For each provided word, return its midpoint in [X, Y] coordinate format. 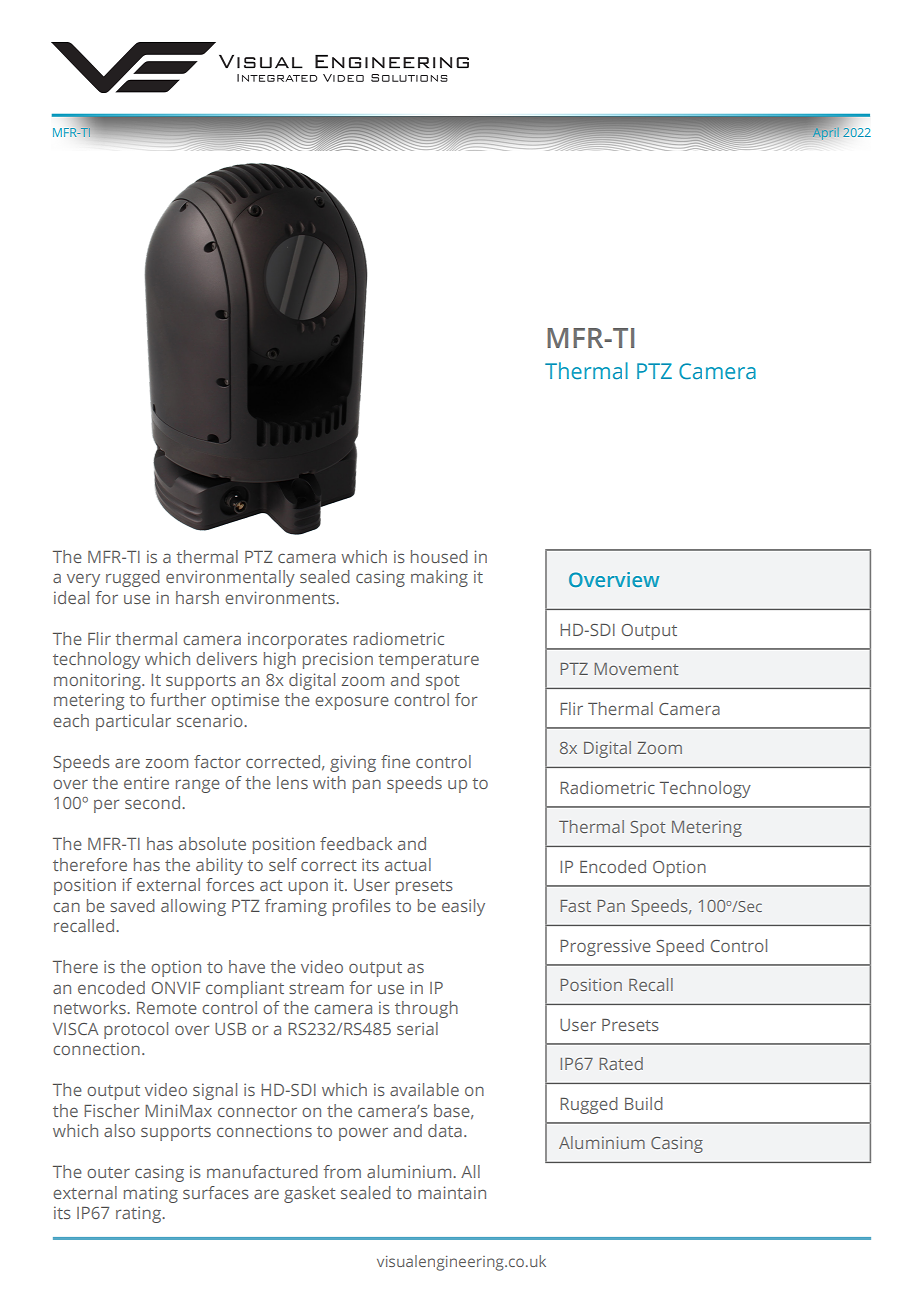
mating [151, 1194]
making [439, 578]
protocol [136, 1030]
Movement [636, 669]
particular [133, 722]
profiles [362, 907]
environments [281, 597]
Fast [576, 906]
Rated [621, 1063]
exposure [352, 703]
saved [132, 905]
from [342, 1171]
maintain [452, 1192]
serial [417, 1028]
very [83, 580]
